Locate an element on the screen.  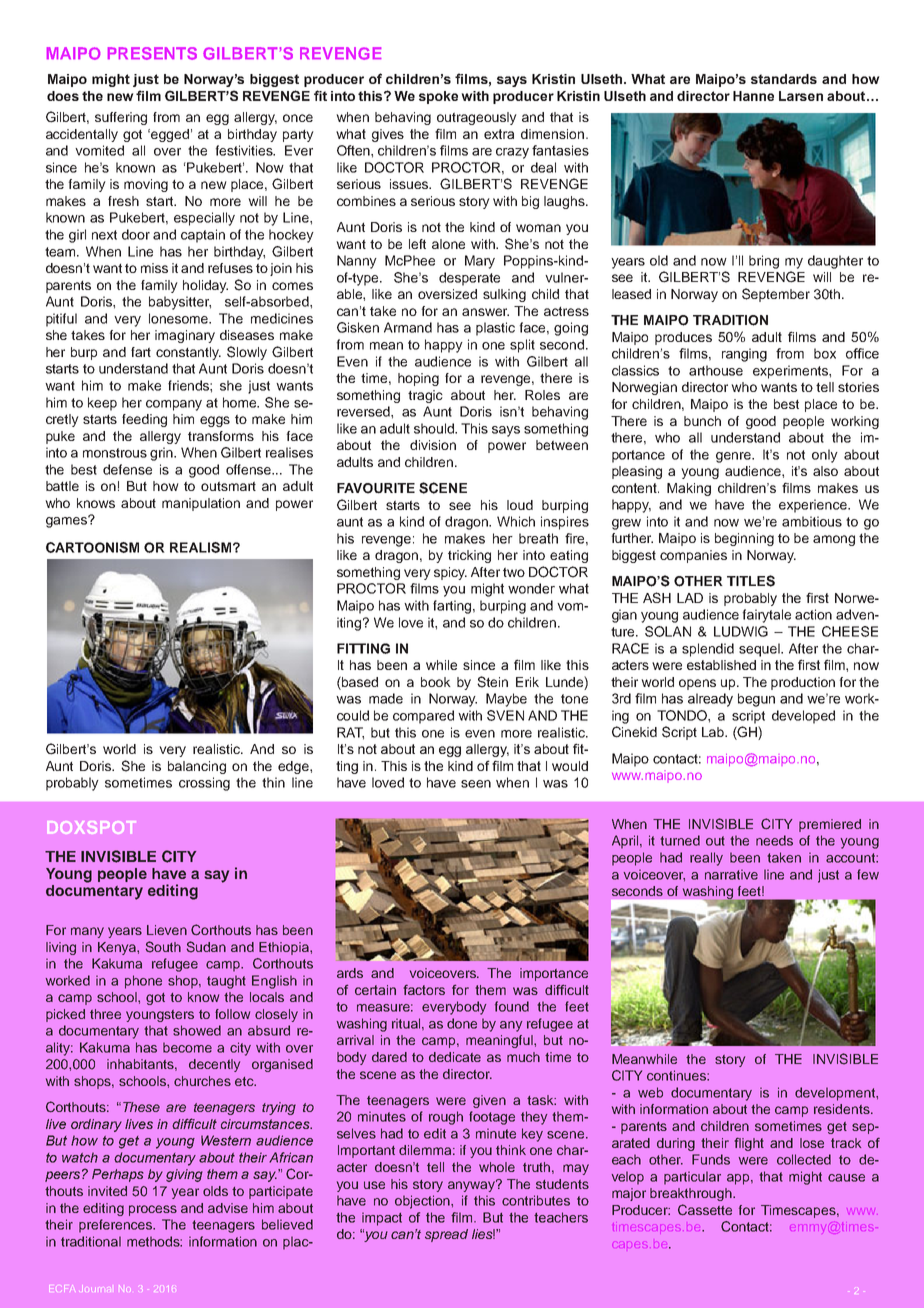
Hanne is located at coordinates (753, 96).
